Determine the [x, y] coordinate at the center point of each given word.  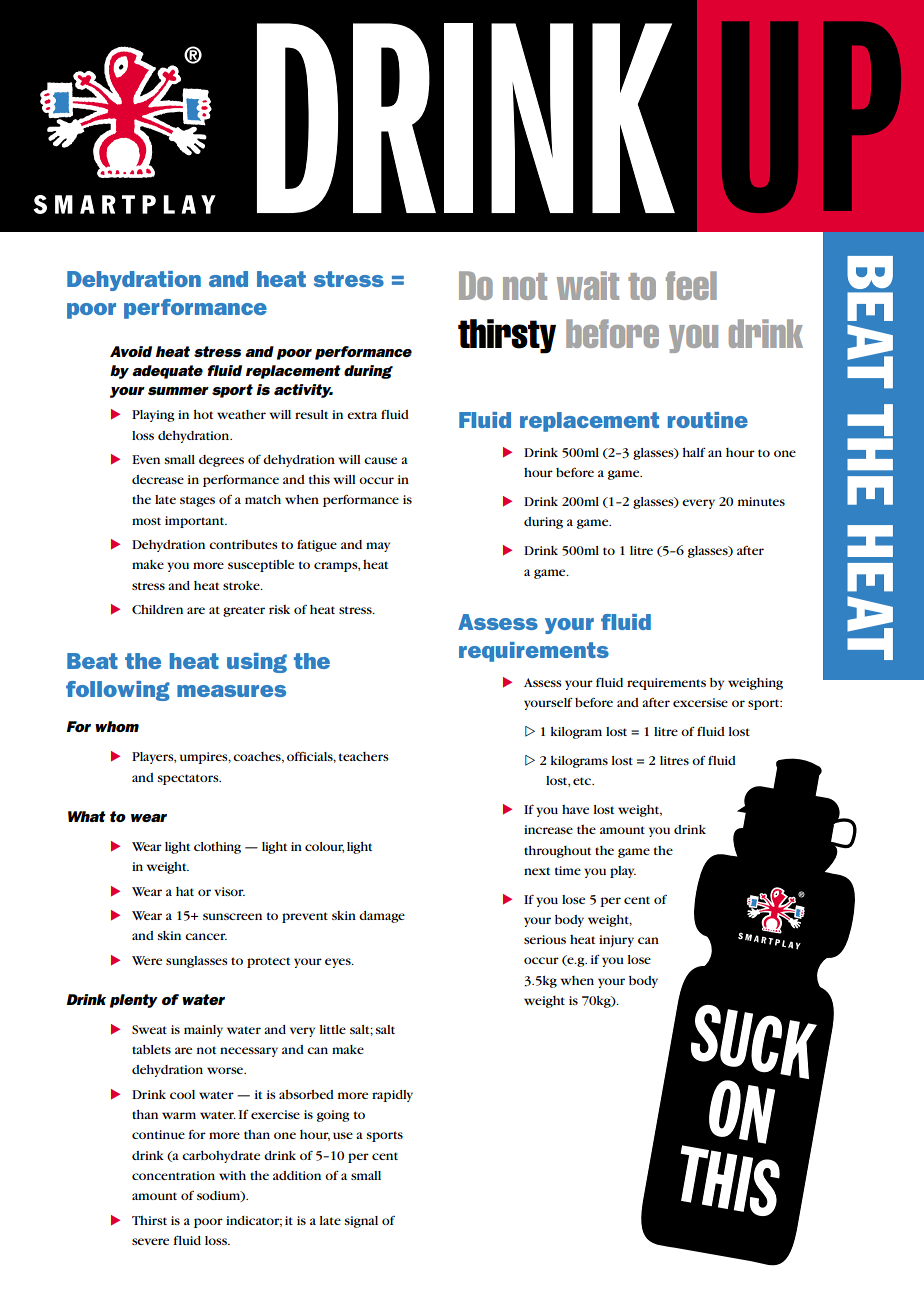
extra [362, 415]
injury [616, 941]
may [378, 547]
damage [382, 917]
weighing [755, 684]
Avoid [131, 351]
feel [691, 285]
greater [244, 611]
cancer [206, 936]
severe [150, 1241]
